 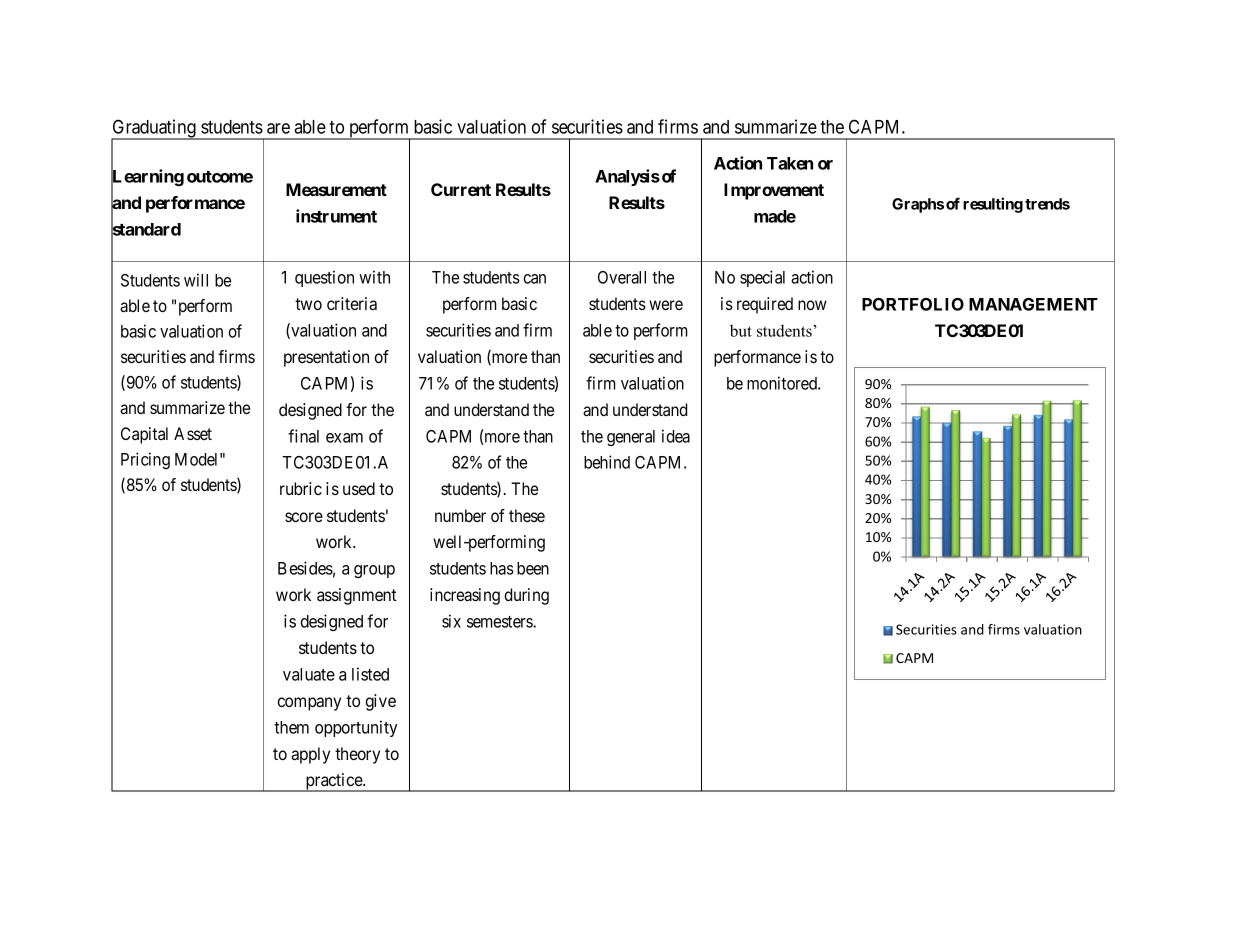 I want to click on presentation, so click(x=326, y=358).
